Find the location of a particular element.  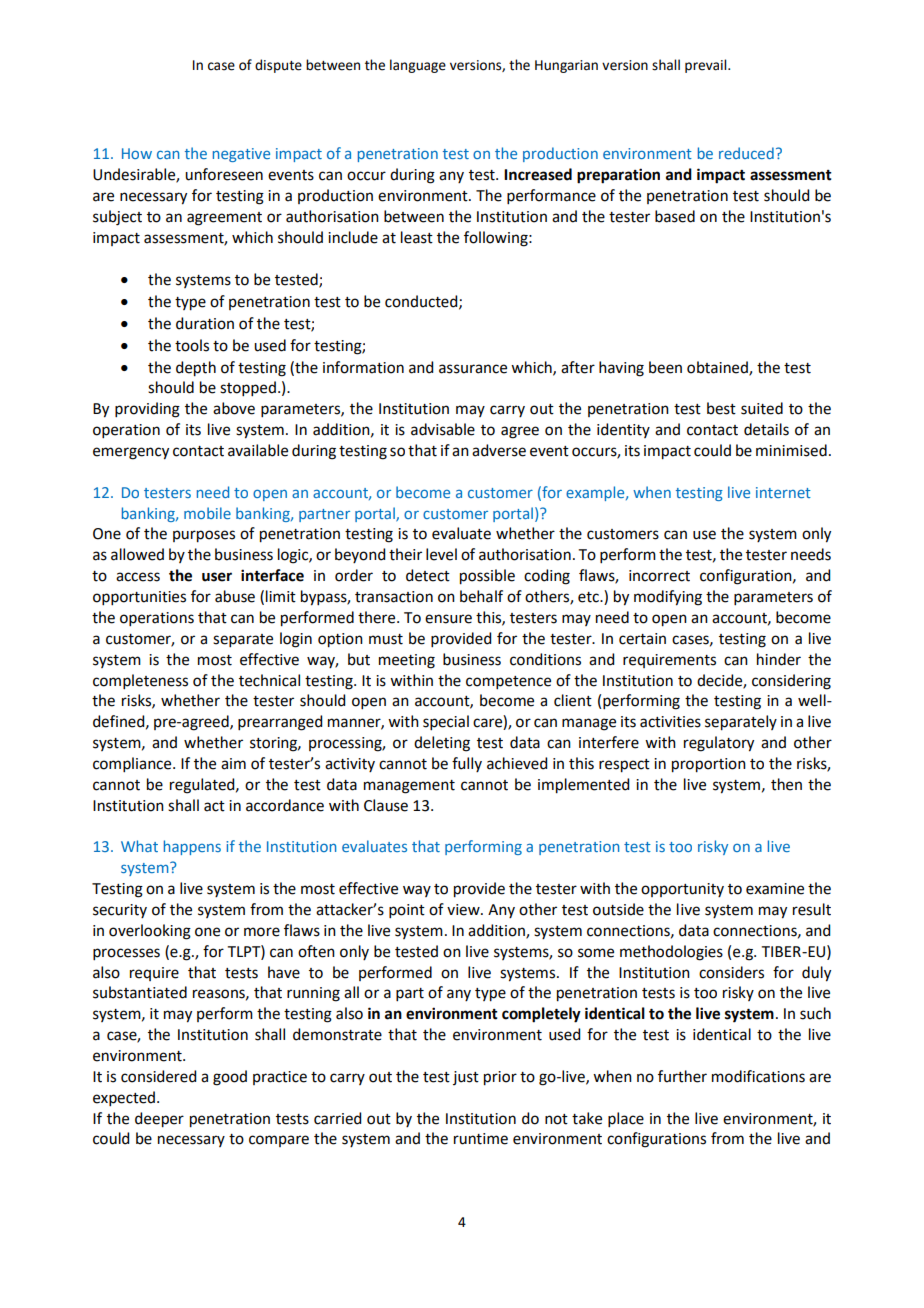

deeper is located at coordinates (159, 1120).
